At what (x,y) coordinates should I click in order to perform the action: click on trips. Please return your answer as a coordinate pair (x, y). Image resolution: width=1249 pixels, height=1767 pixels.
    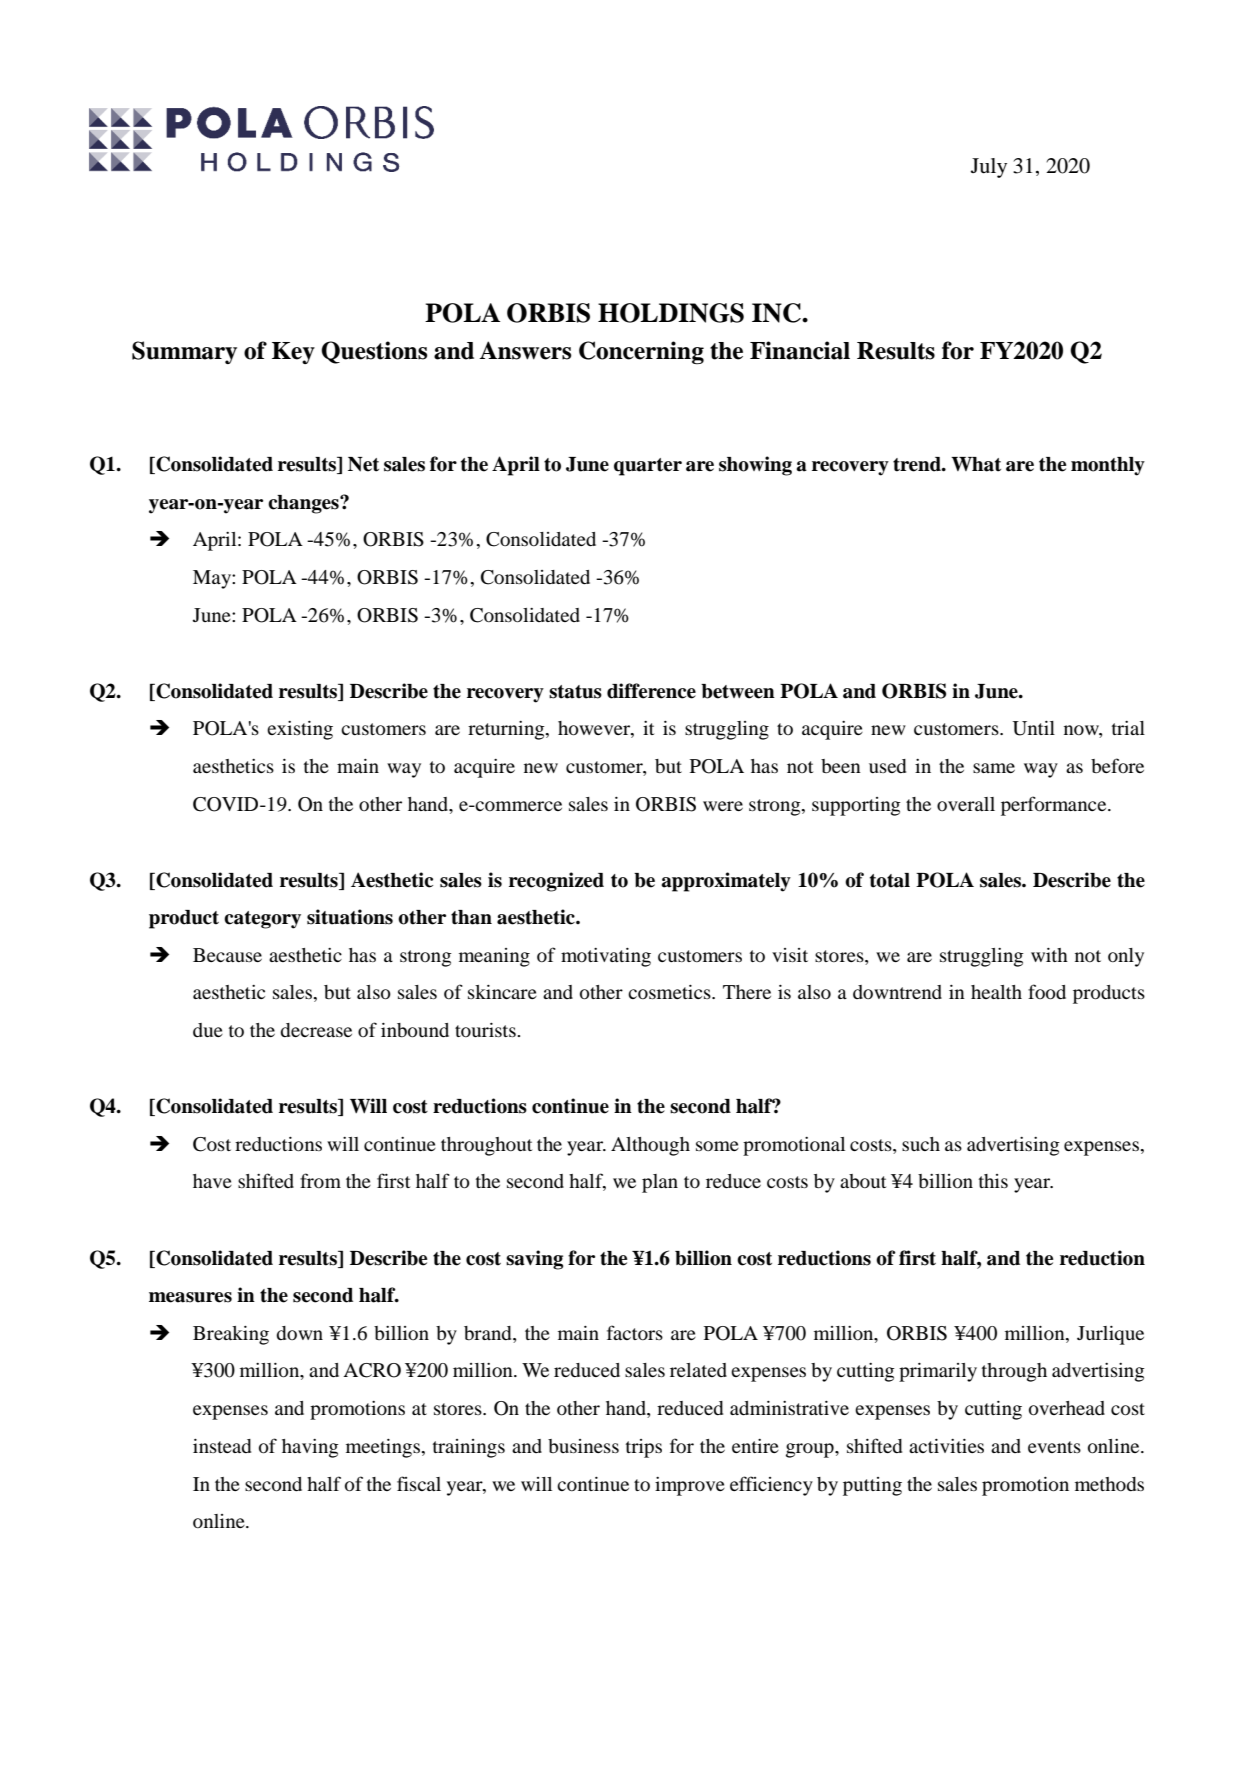
    Looking at the image, I should click on (644, 1448).
